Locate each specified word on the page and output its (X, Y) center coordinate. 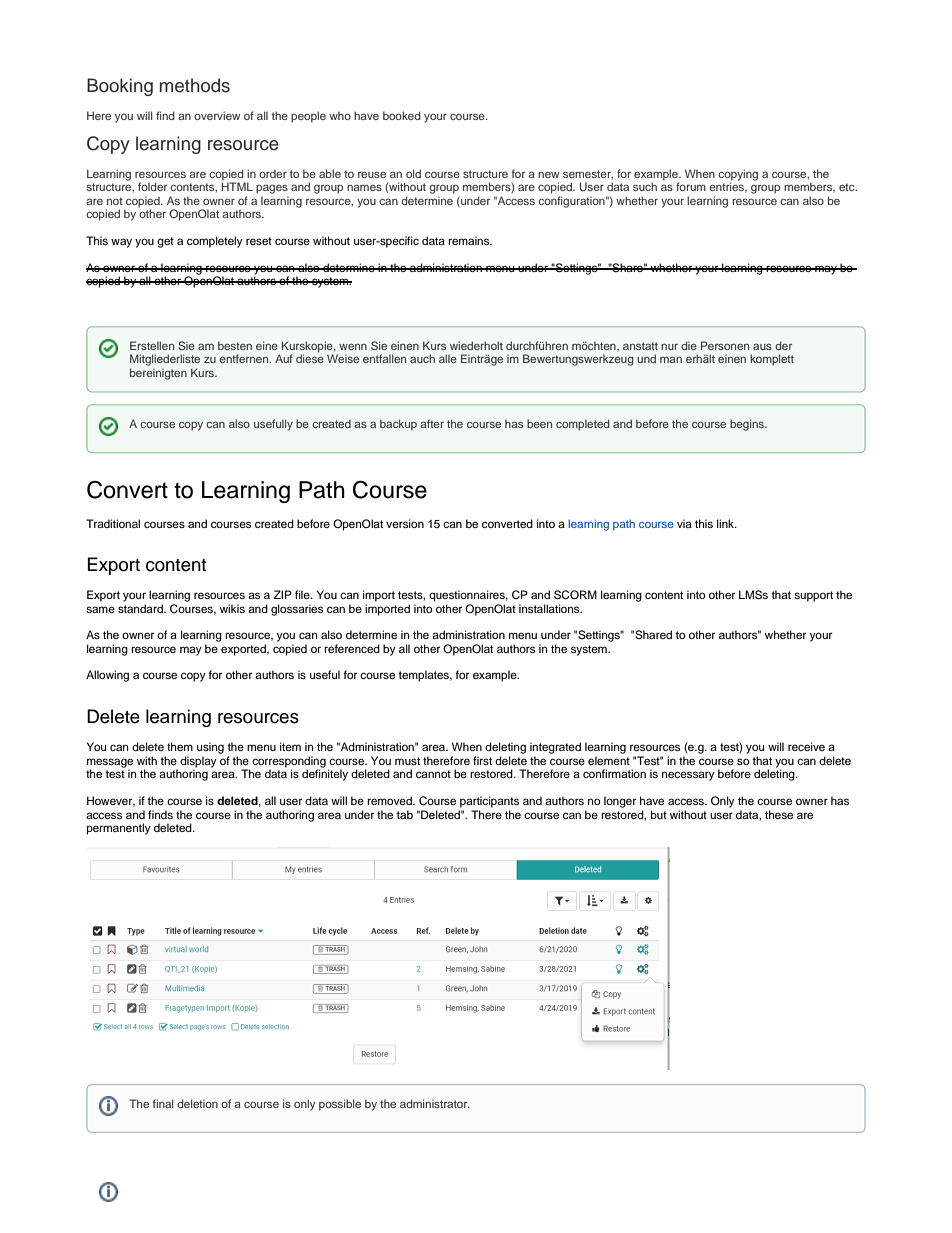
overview (217, 115)
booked (402, 115)
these (779, 814)
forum (691, 186)
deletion (197, 1103)
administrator (435, 1103)
